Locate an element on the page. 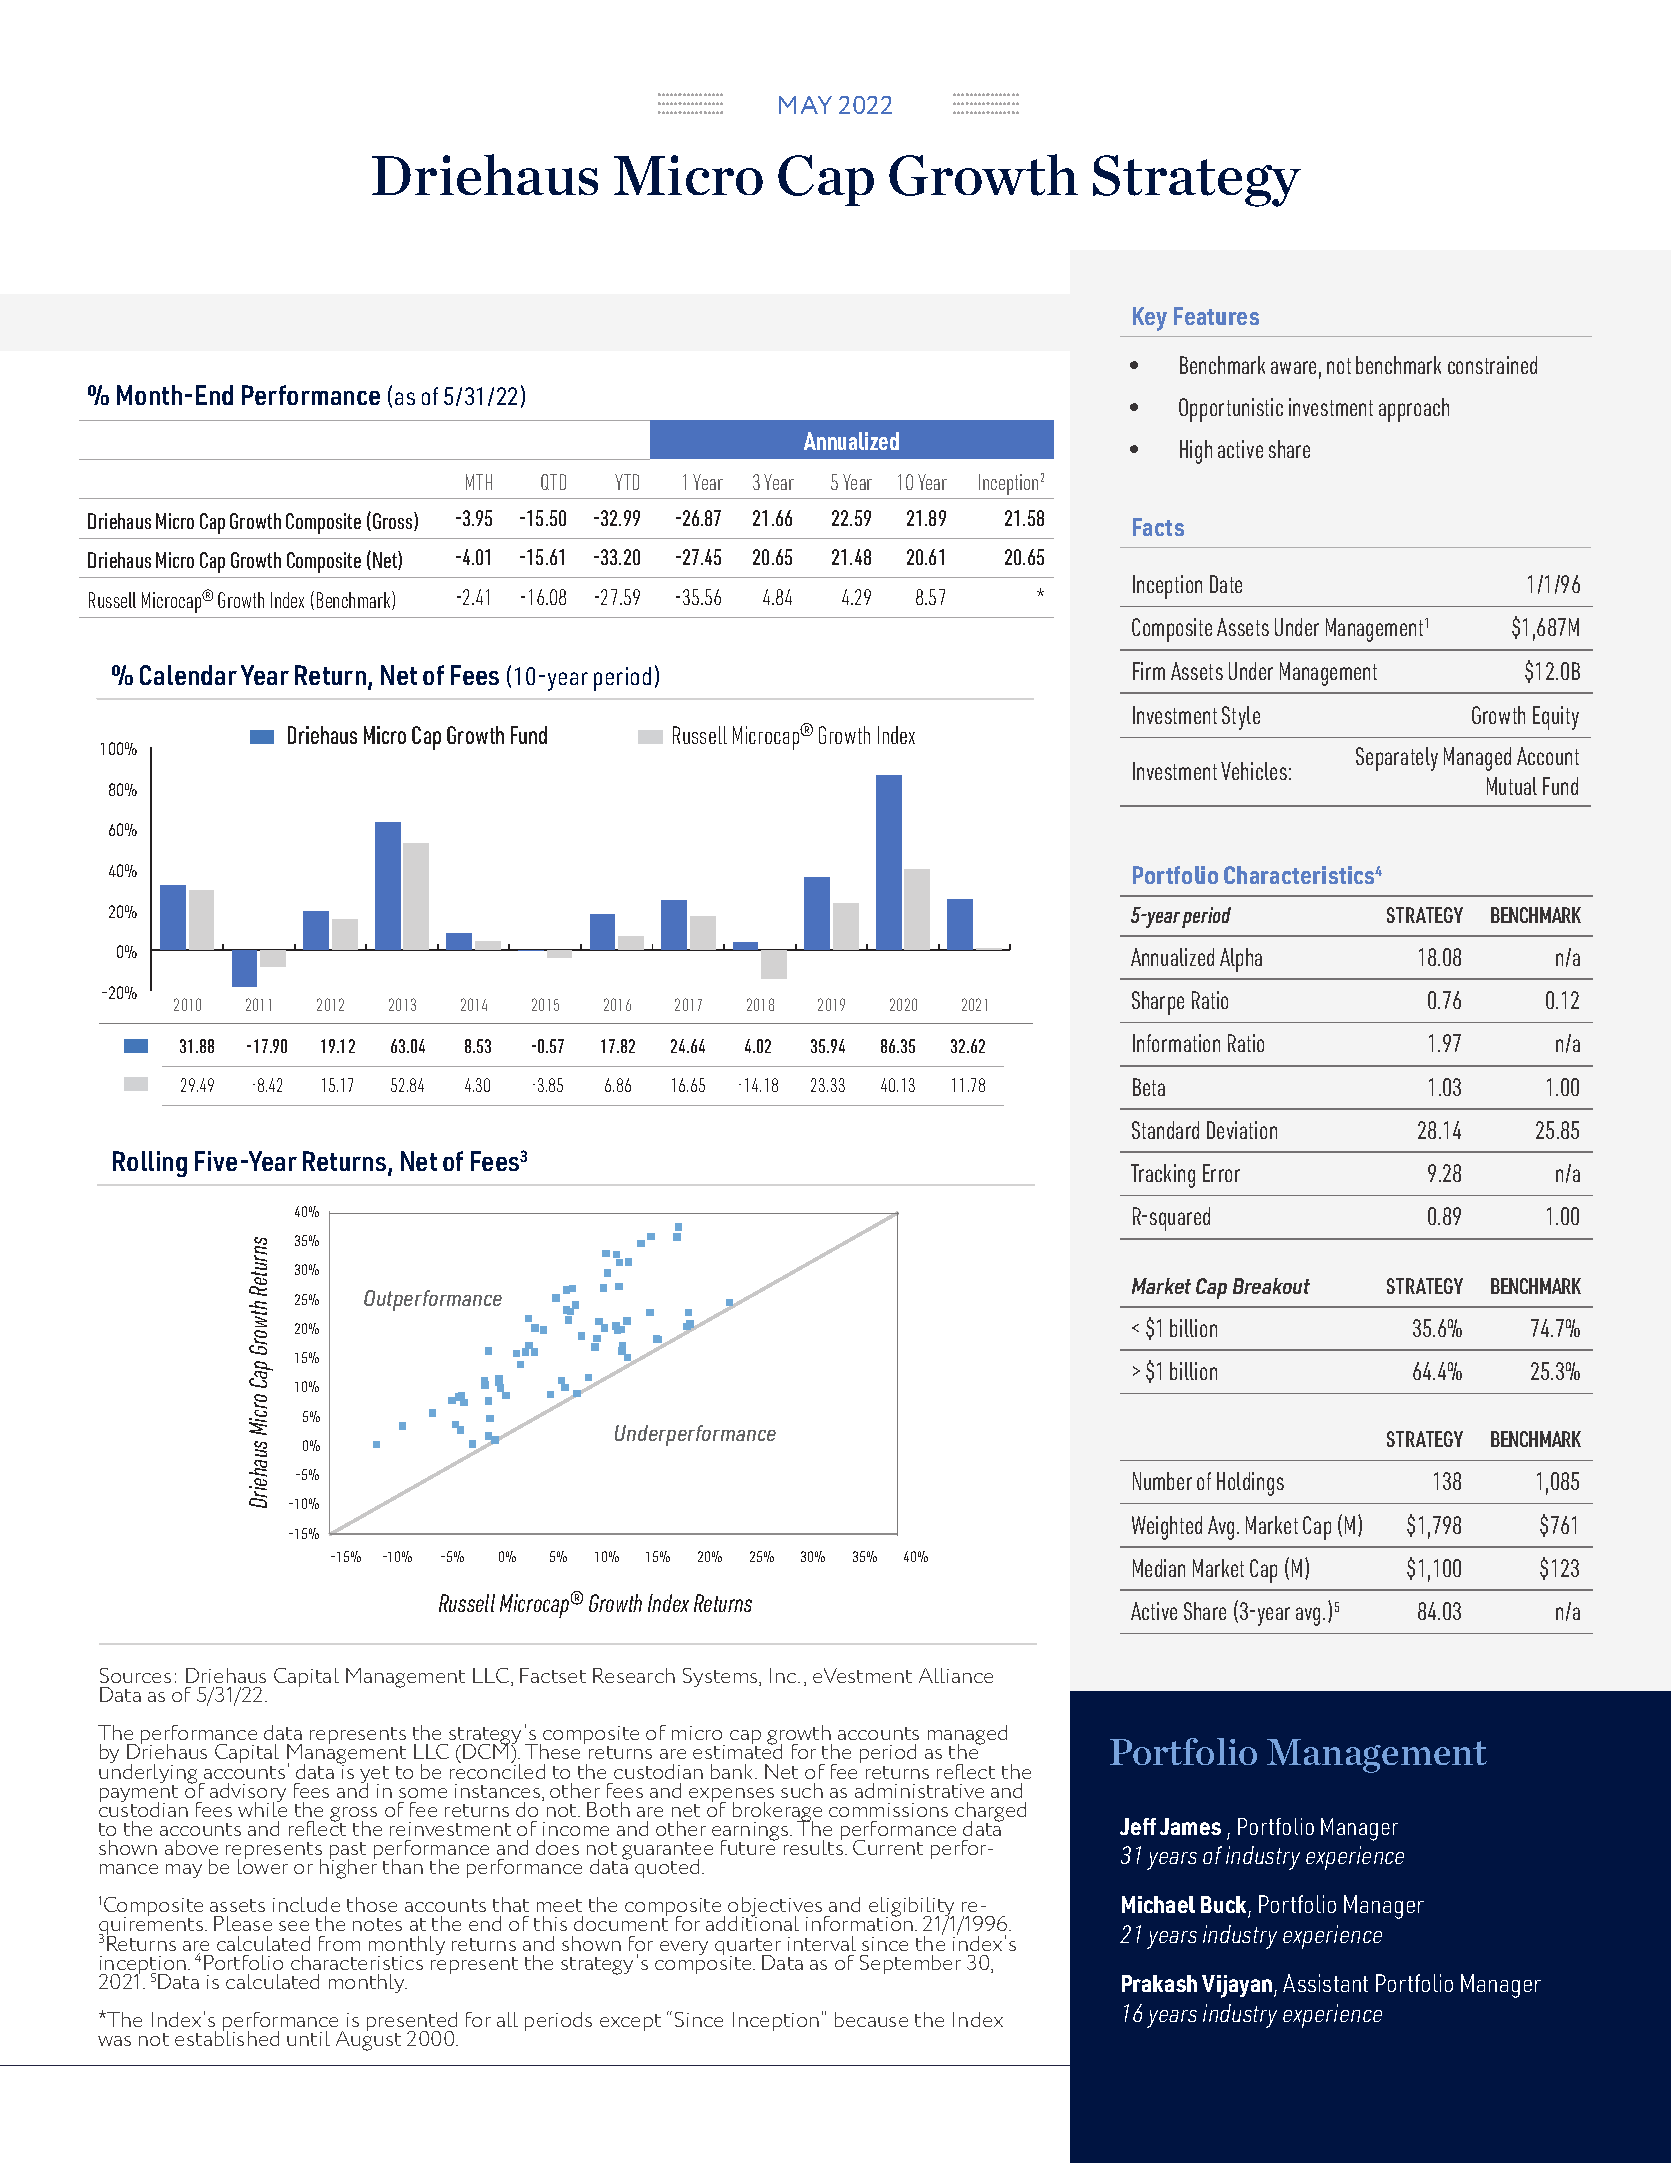  Breakout is located at coordinates (1271, 1286).
